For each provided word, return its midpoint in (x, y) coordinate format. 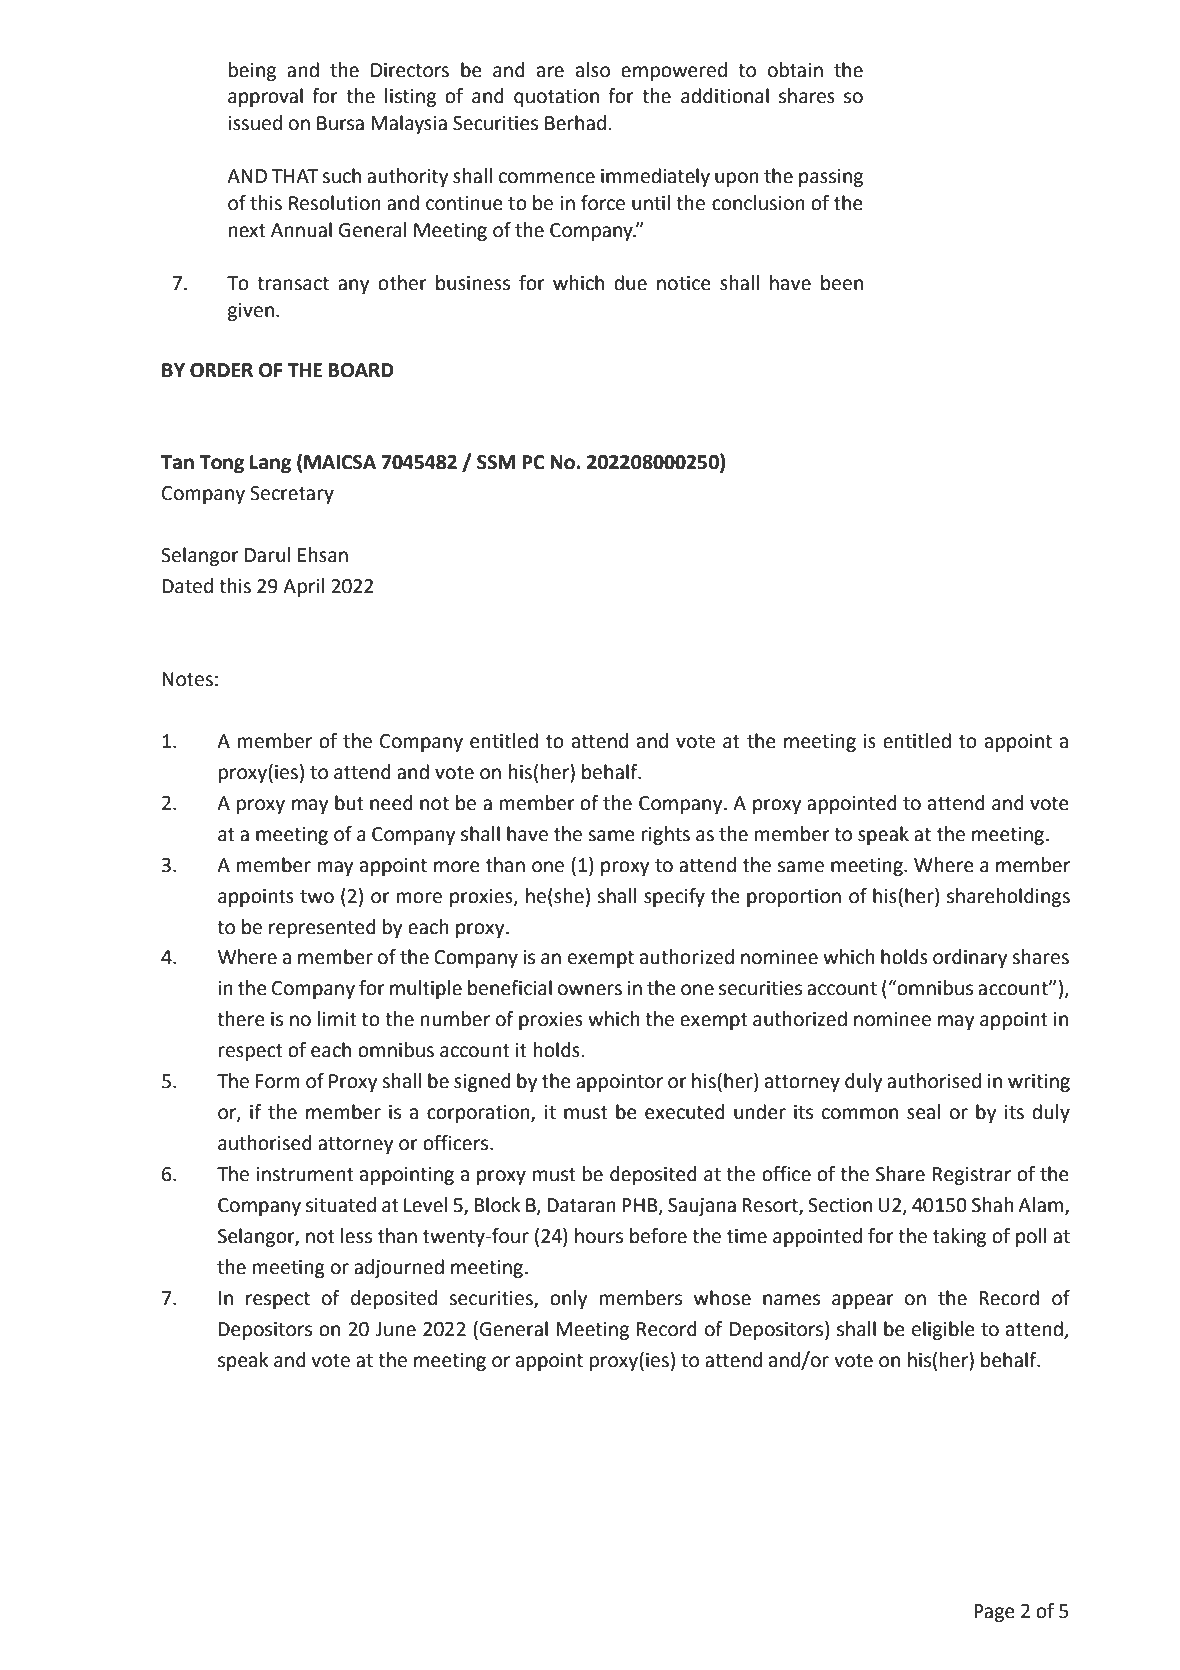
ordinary (970, 958)
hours (599, 1236)
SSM (496, 462)
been (842, 283)
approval (265, 97)
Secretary (292, 495)
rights (666, 835)
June (395, 1329)
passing (831, 178)
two (317, 897)
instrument (305, 1174)
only (569, 1299)
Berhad (575, 123)
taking (959, 1237)
